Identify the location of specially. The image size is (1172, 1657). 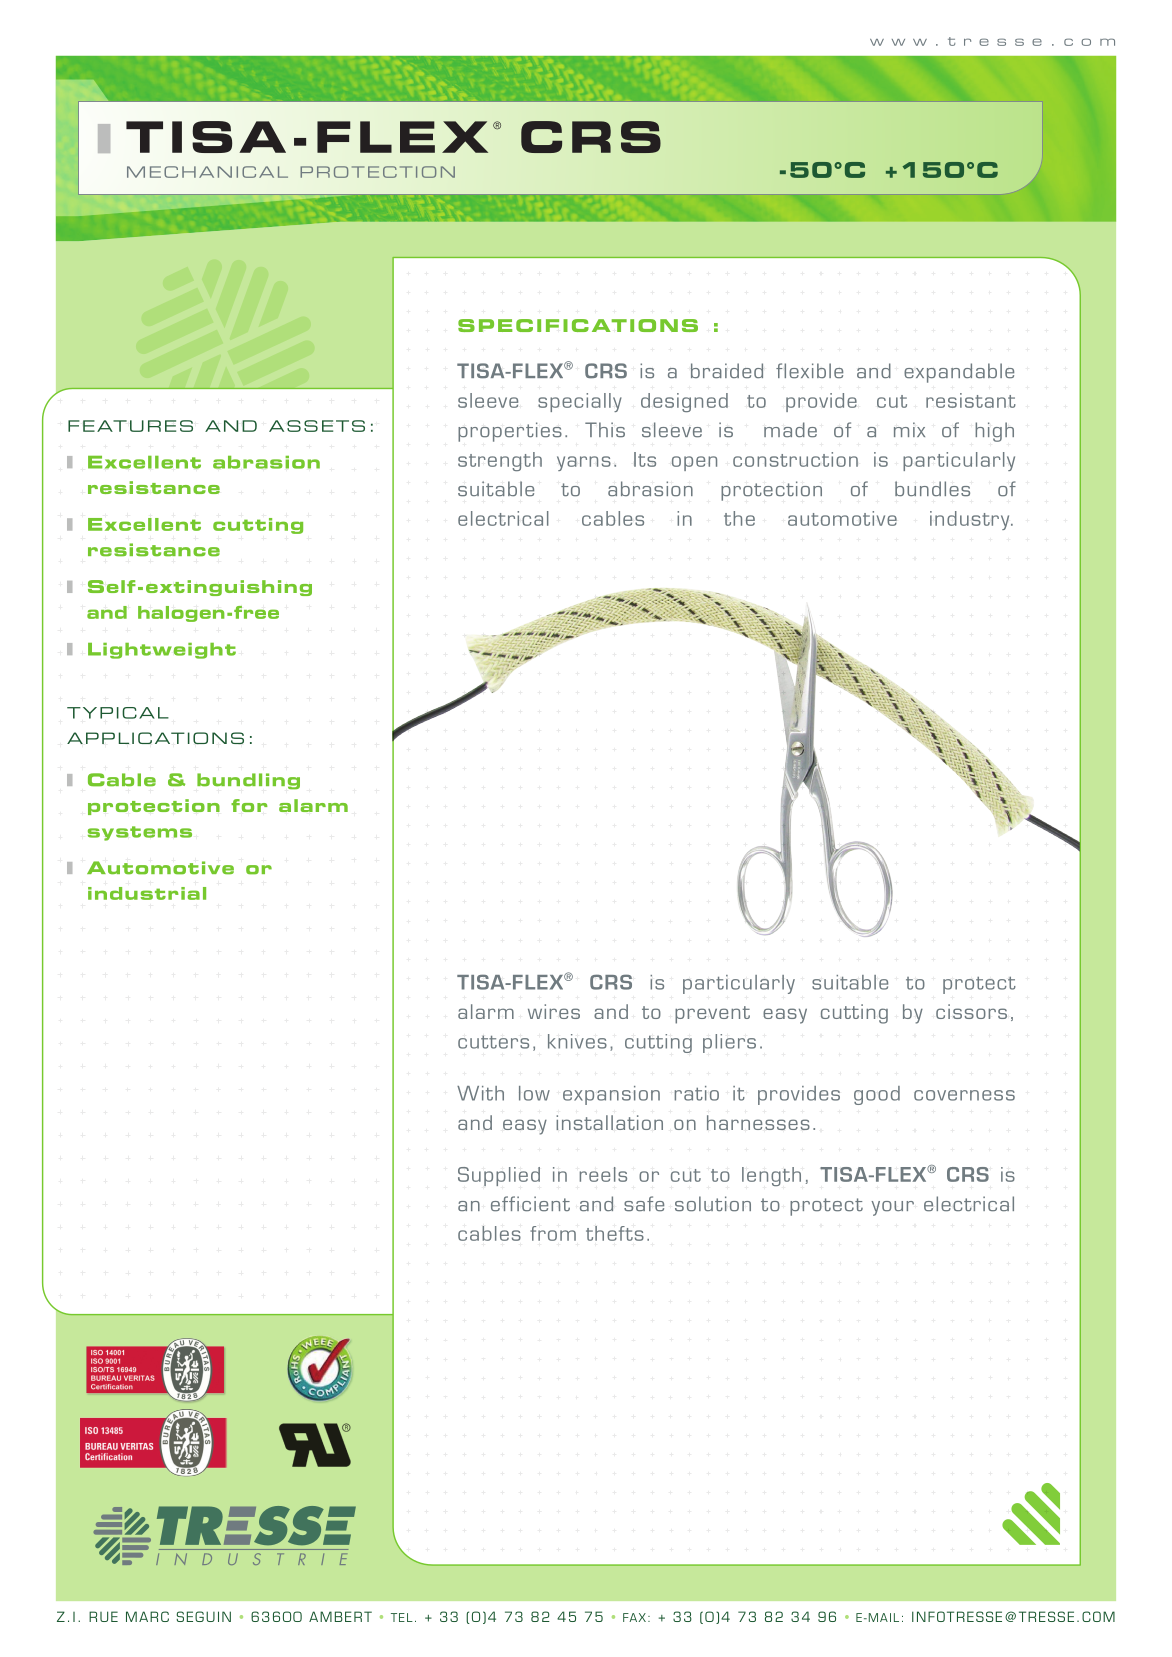
(580, 402).
